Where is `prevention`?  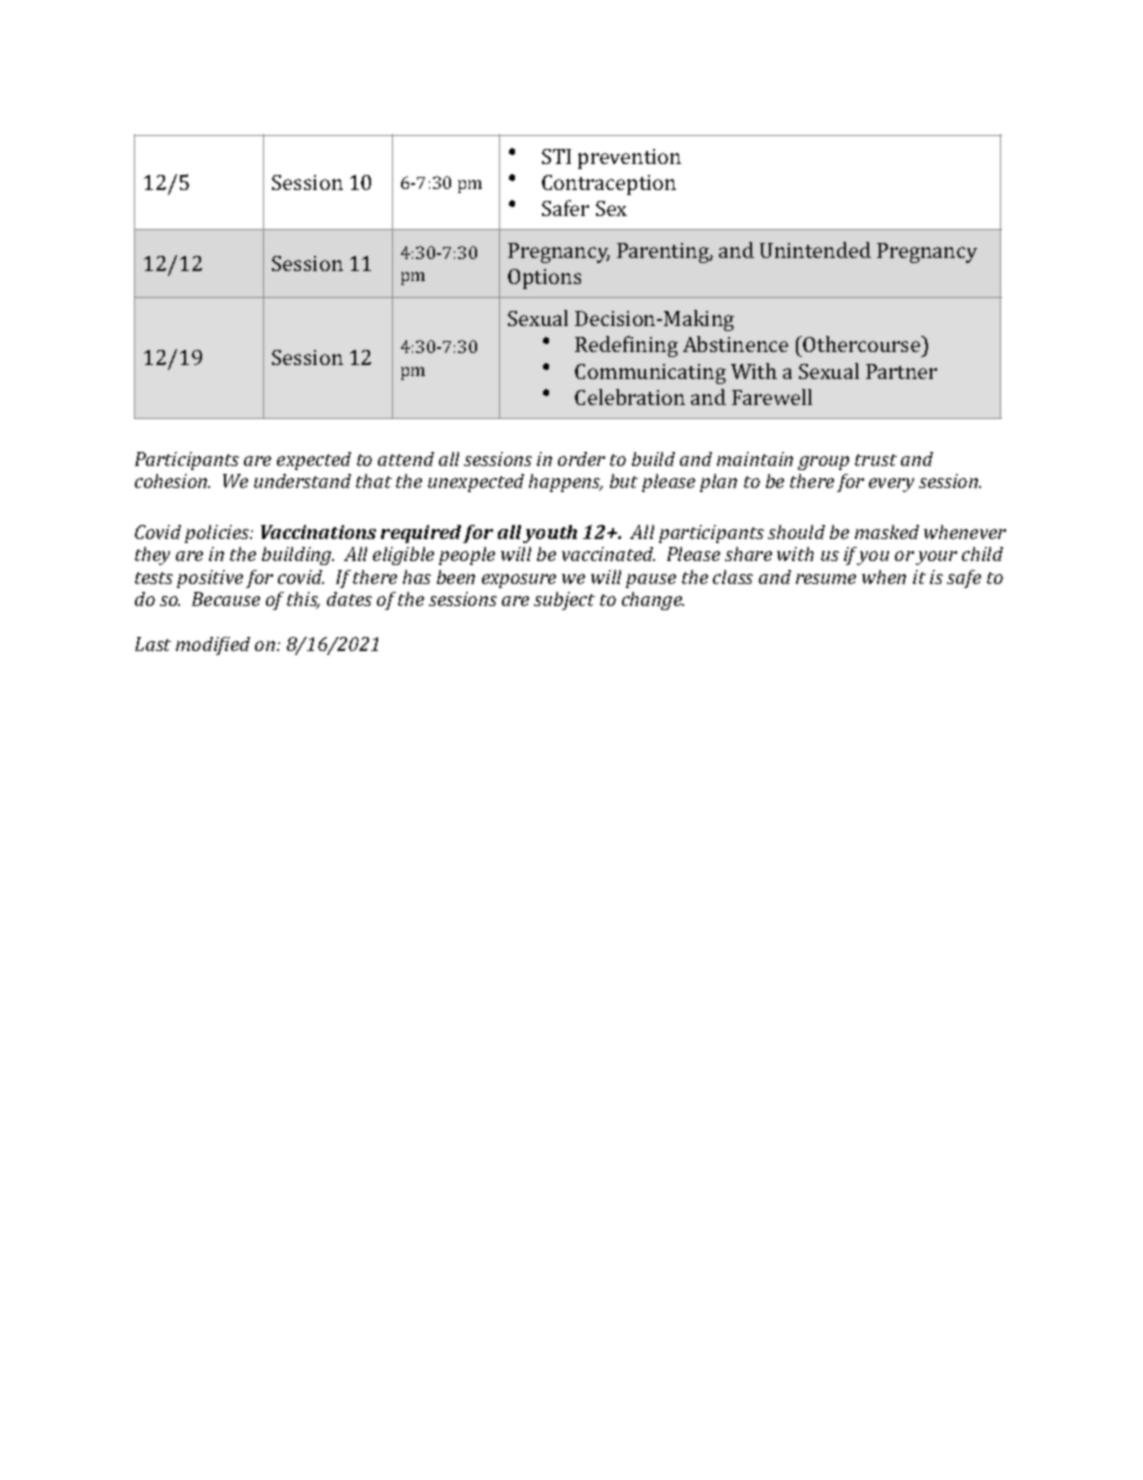 prevention is located at coordinates (629, 159).
